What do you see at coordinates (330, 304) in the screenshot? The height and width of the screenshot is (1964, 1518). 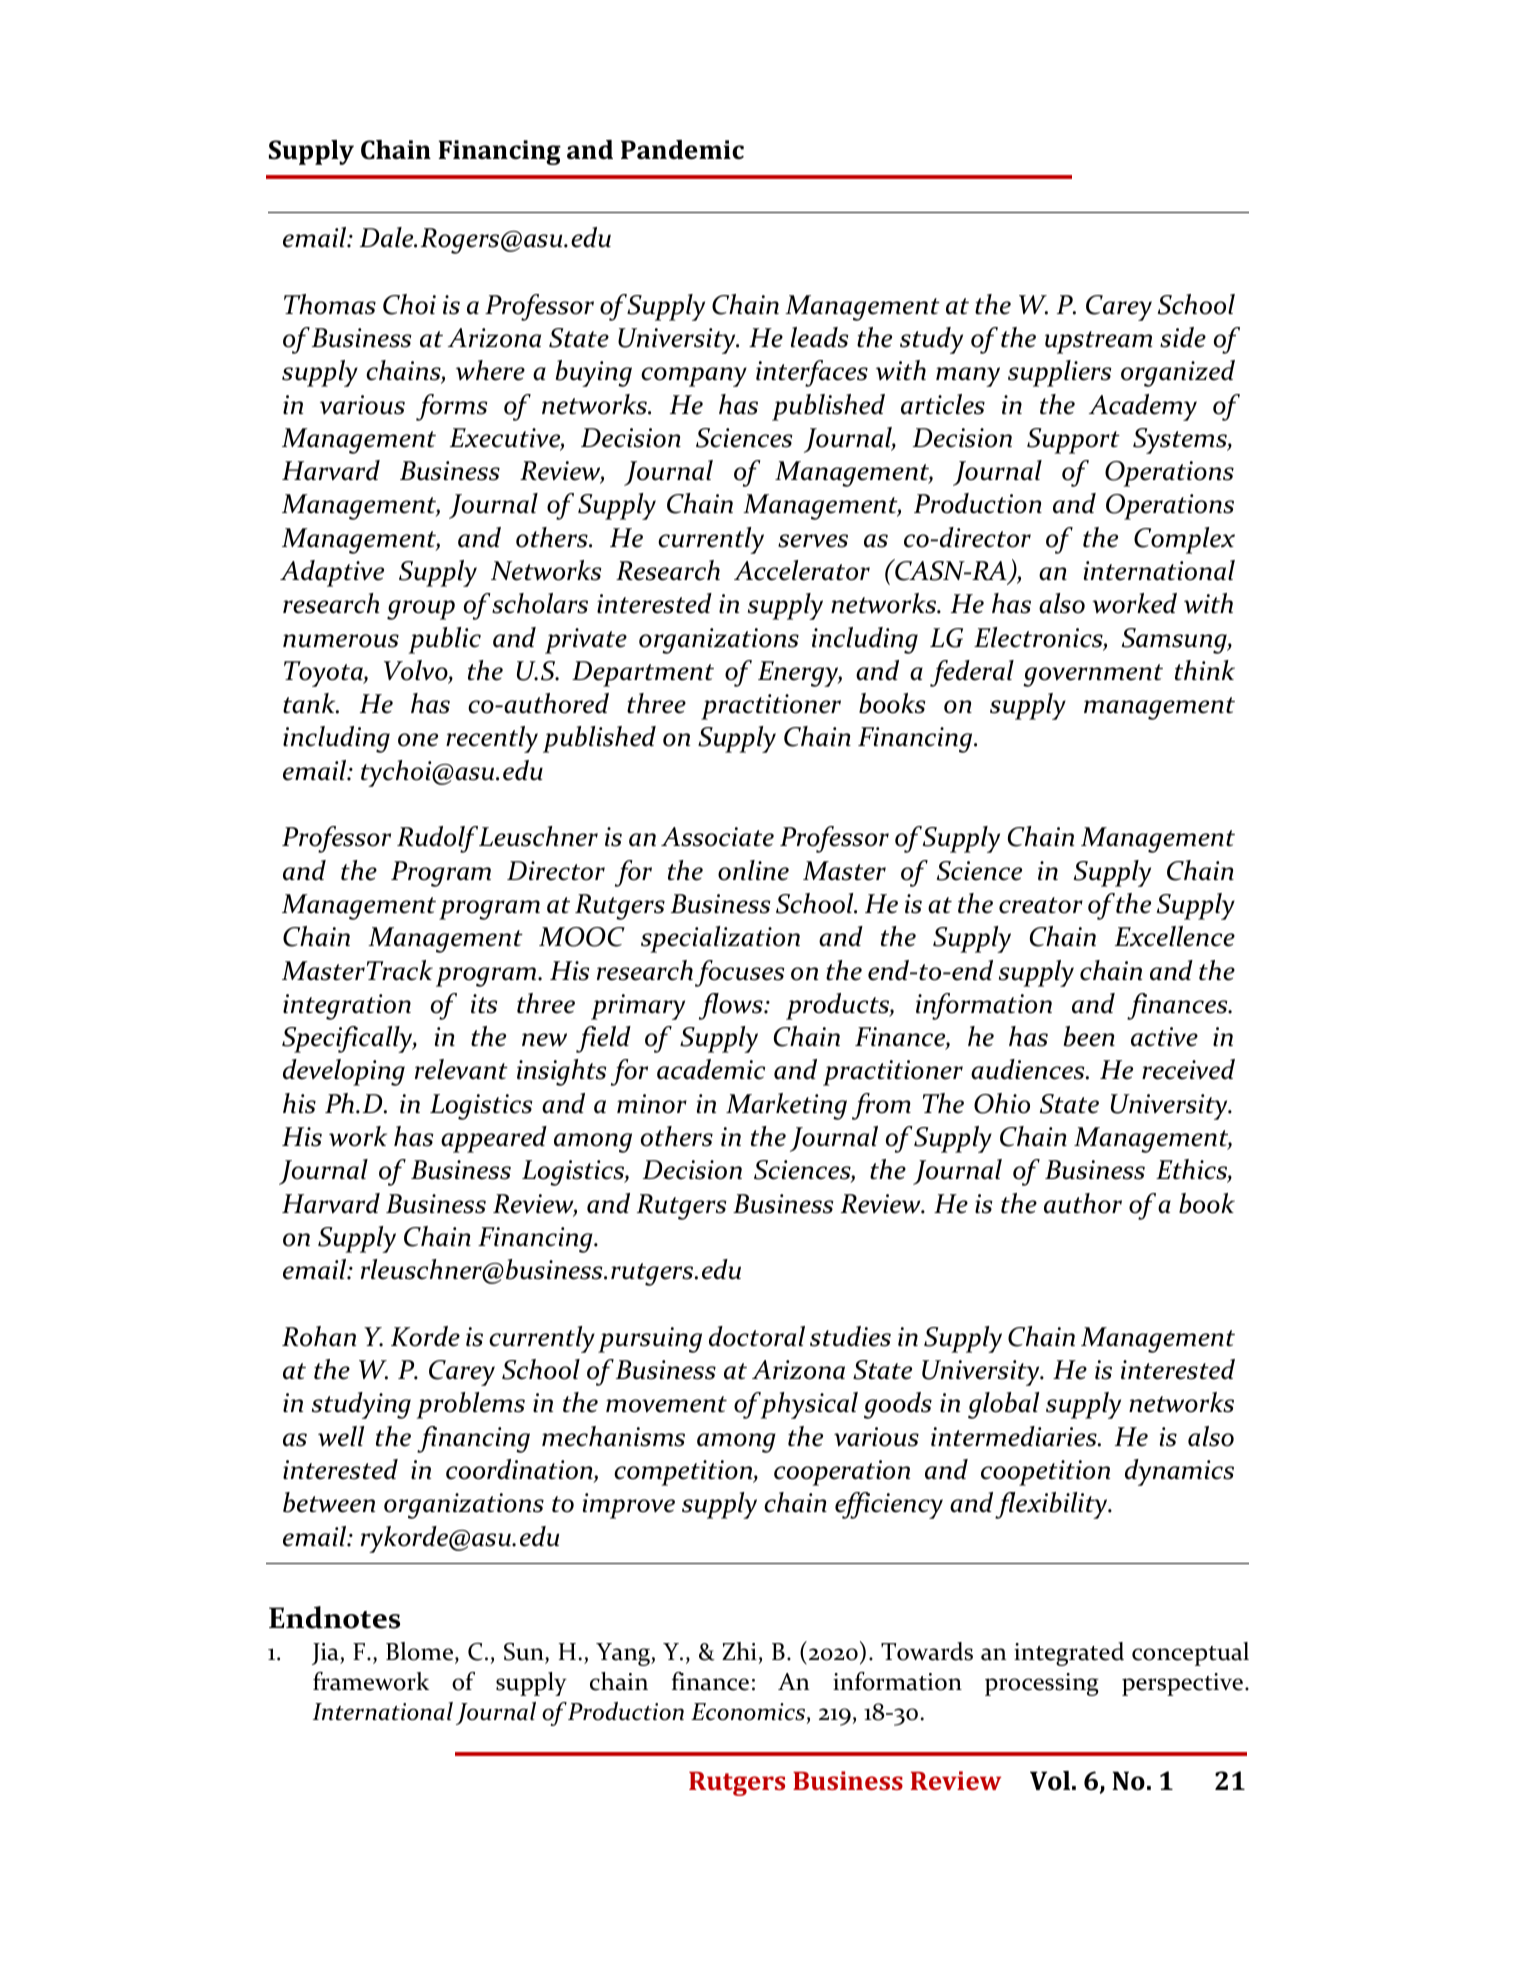 I see `Thomas` at bounding box center [330, 304].
